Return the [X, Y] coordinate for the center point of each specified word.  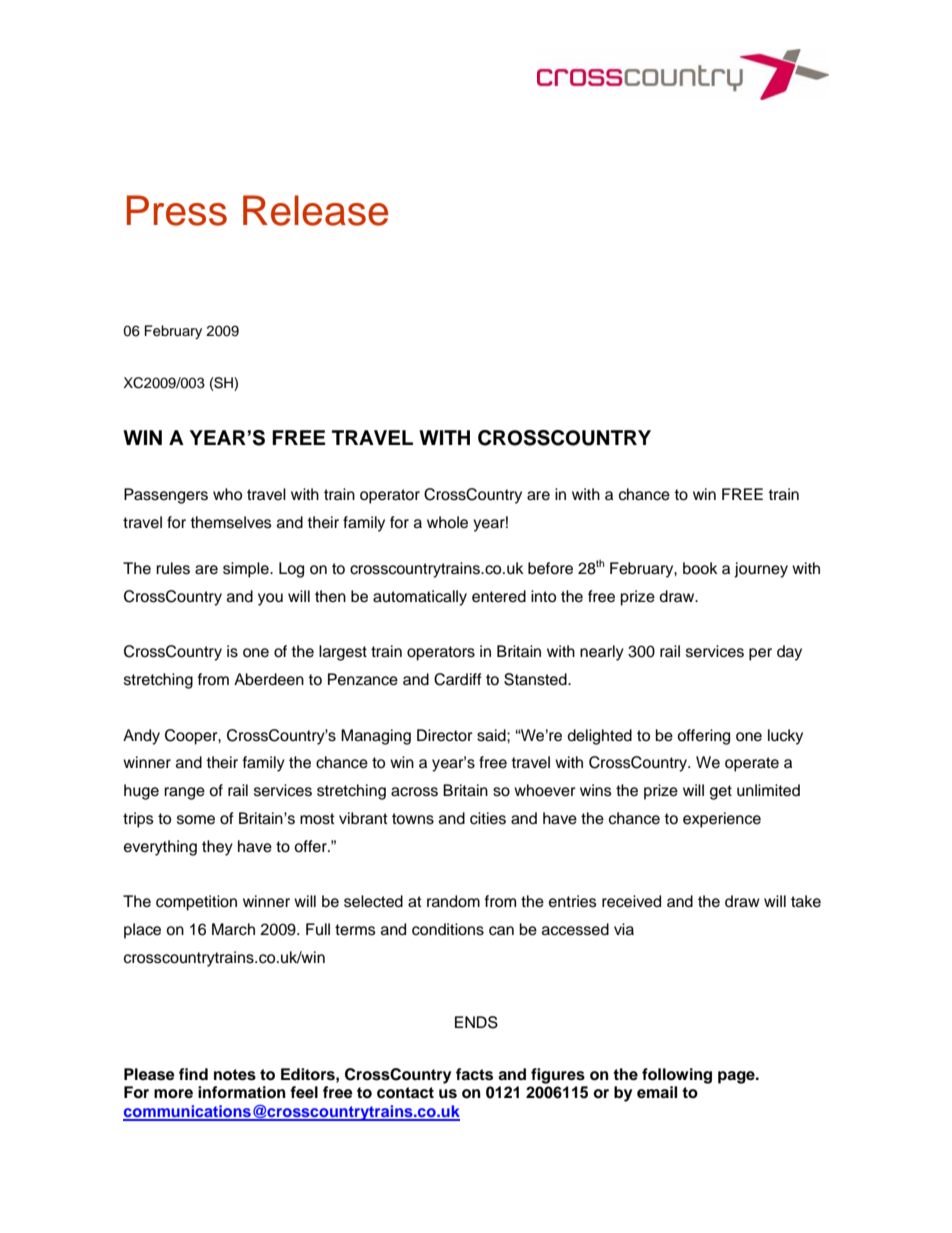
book [700, 568]
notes [235, 1075]
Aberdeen [269, 679]
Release [315, 210]
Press [177, 210]
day [789, 653]
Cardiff [458, 679]
